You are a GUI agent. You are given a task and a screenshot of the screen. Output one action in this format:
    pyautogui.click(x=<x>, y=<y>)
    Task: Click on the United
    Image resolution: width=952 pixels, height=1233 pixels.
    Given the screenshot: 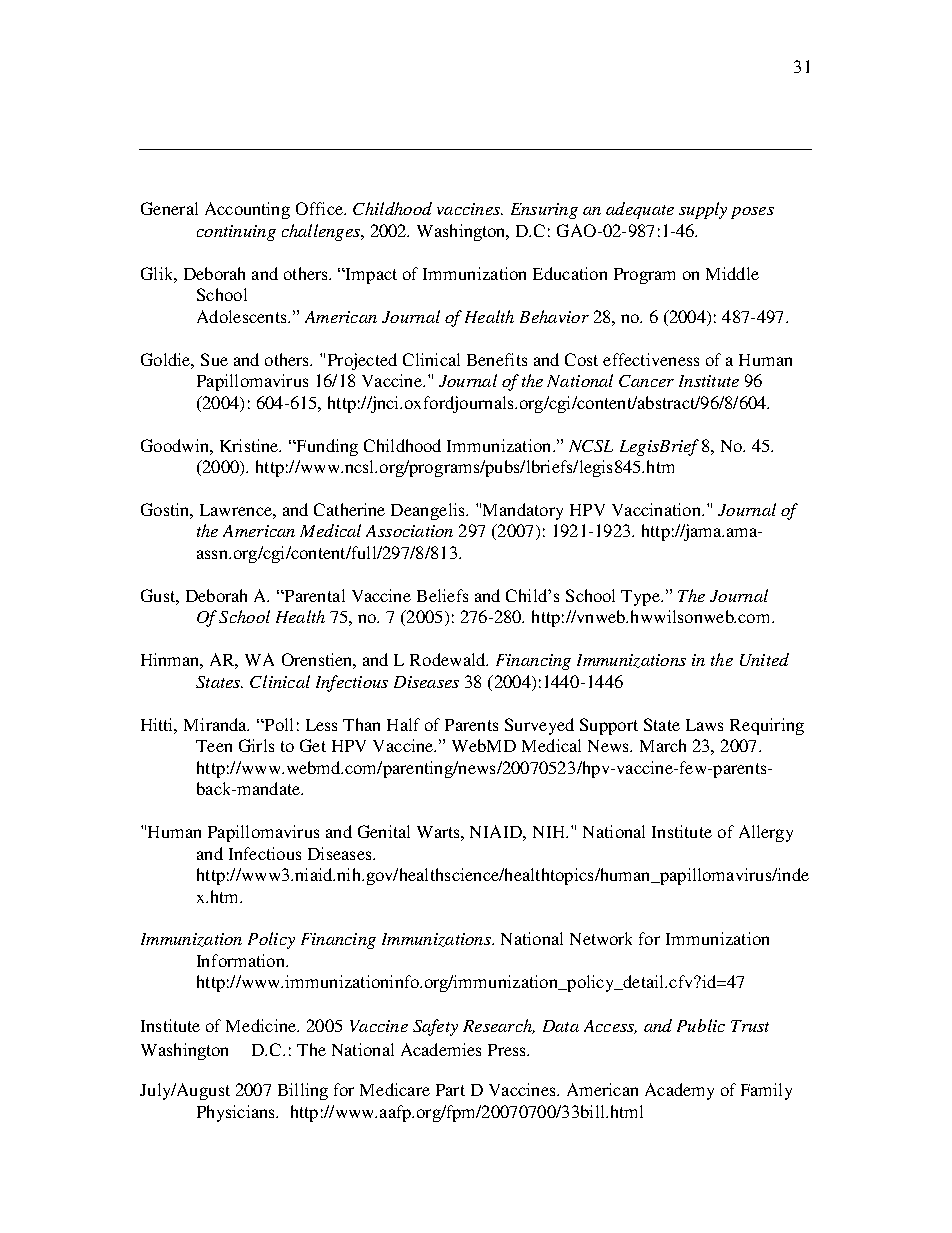 What is the action you would take?
    pyautogui.click(x=764, y=659)
